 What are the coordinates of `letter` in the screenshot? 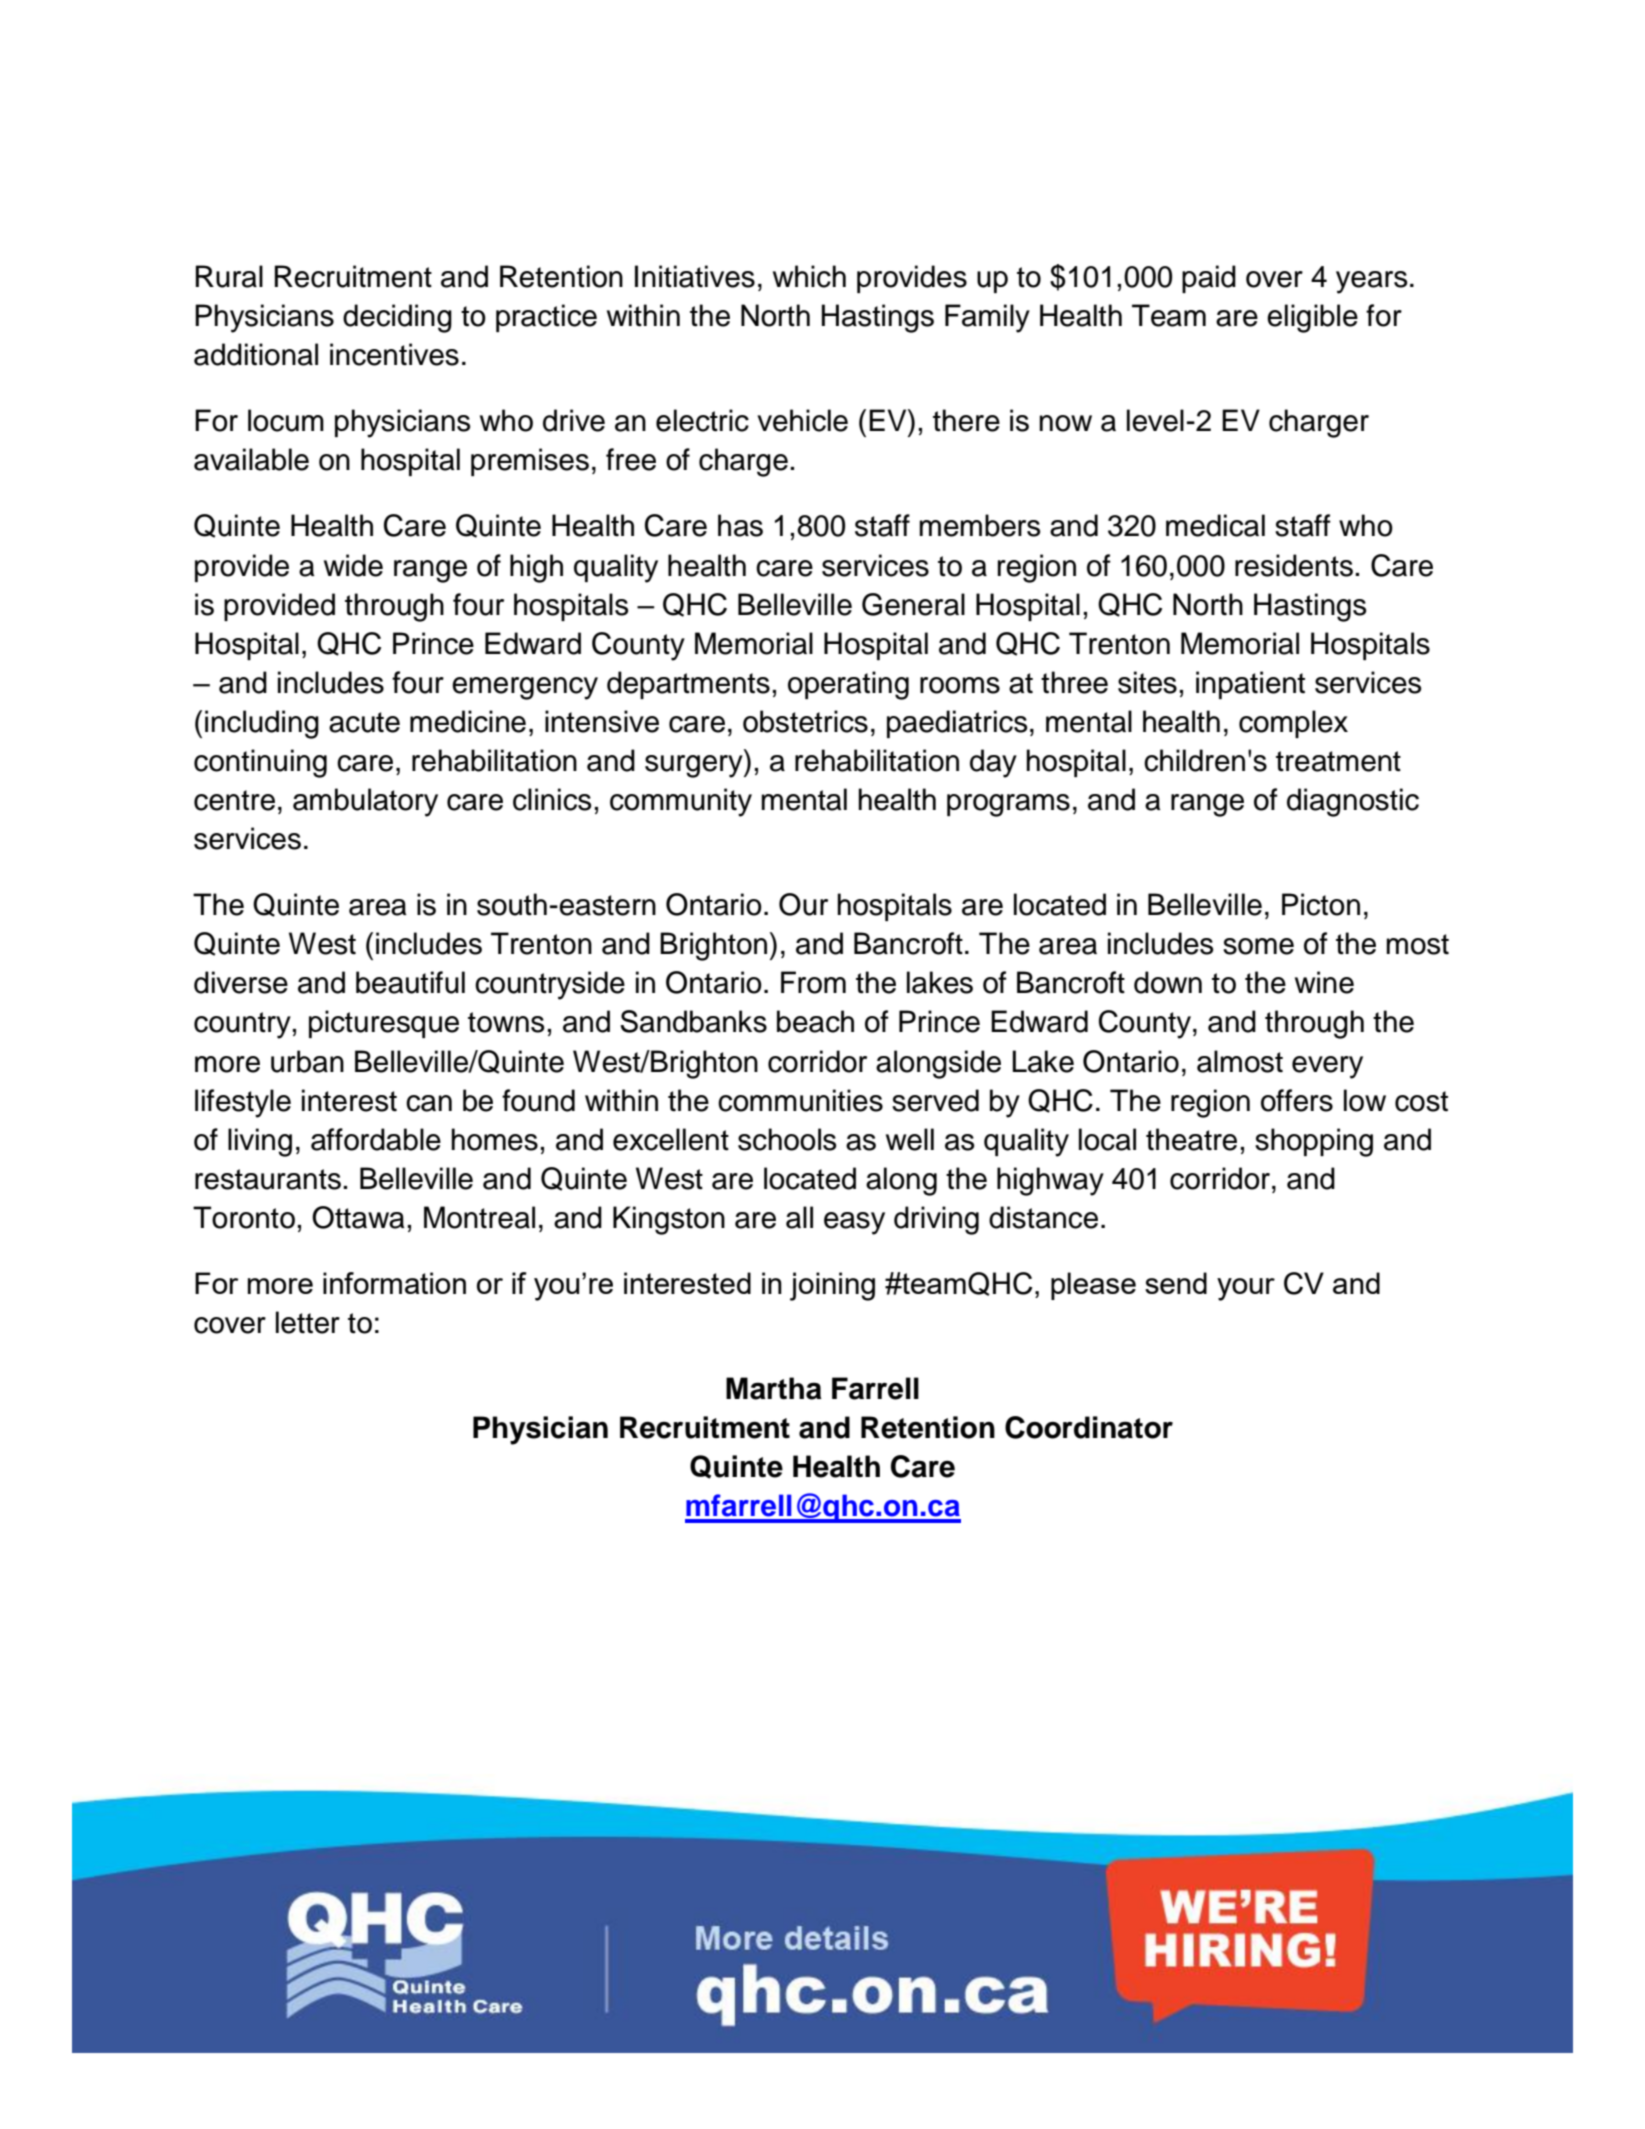 It's located at (308, 1322).
